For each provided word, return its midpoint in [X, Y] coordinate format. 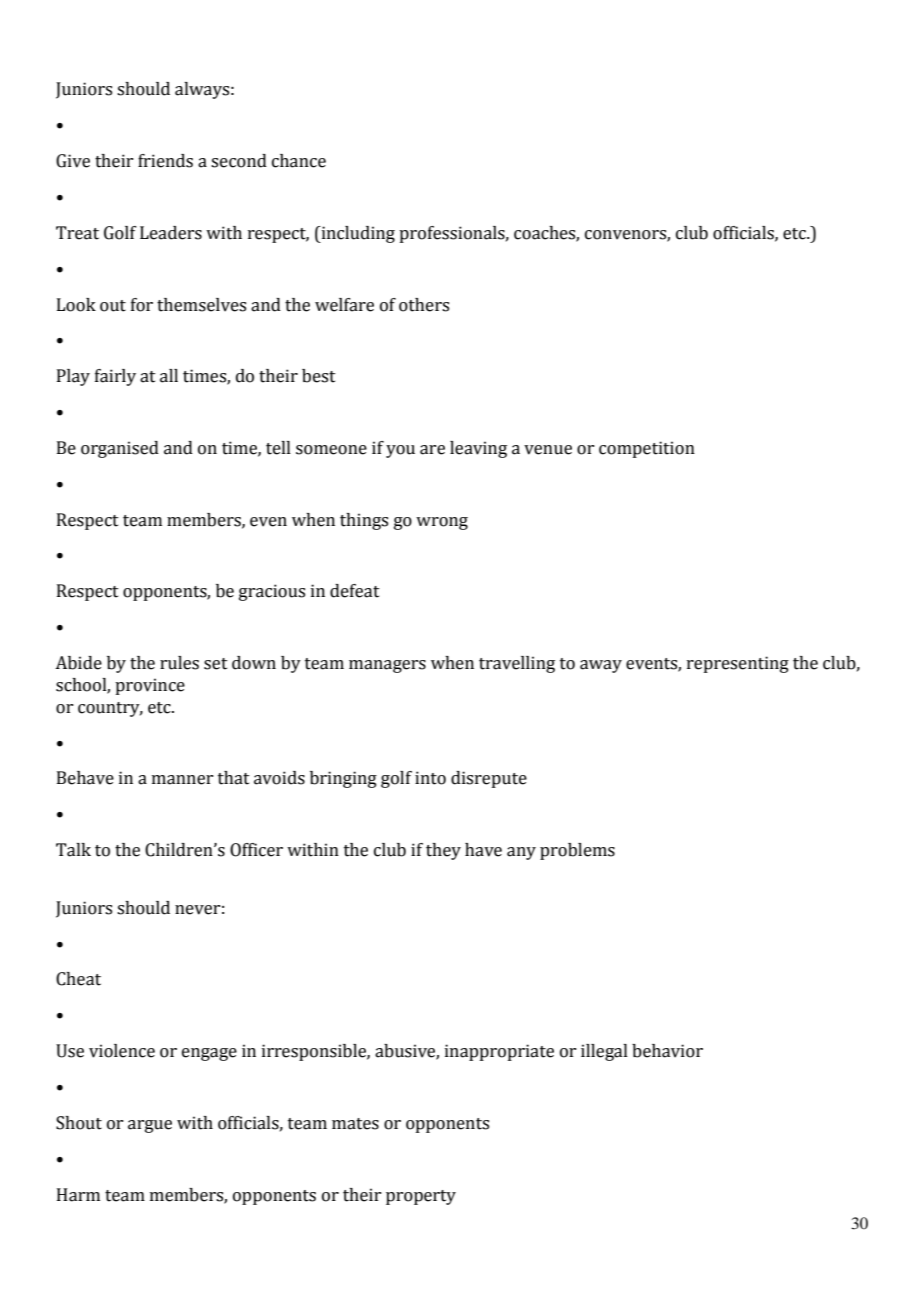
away [601, 666]
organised [120, 449]
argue [150, 1126]
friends [165, 161]
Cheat [78, 979]
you [400, 451]
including [357, 234]
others [424, 305]
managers [387, 666]
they [443, 851]
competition [647, 449]
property [421, 1197]
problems [577, 851]
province [150, 686]
